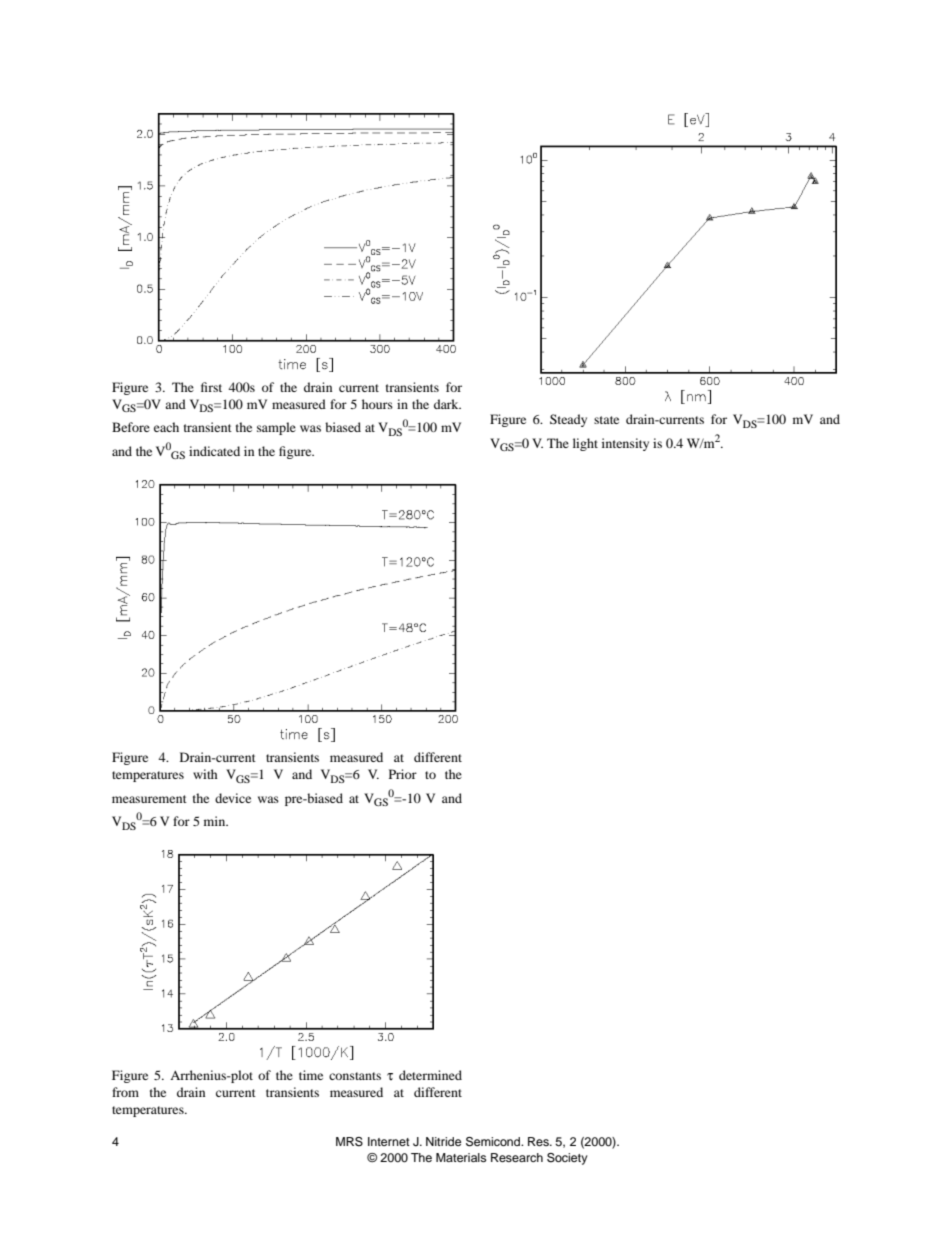 The image size is (952, 1233). I want to click on sample, so click(276, 428).
